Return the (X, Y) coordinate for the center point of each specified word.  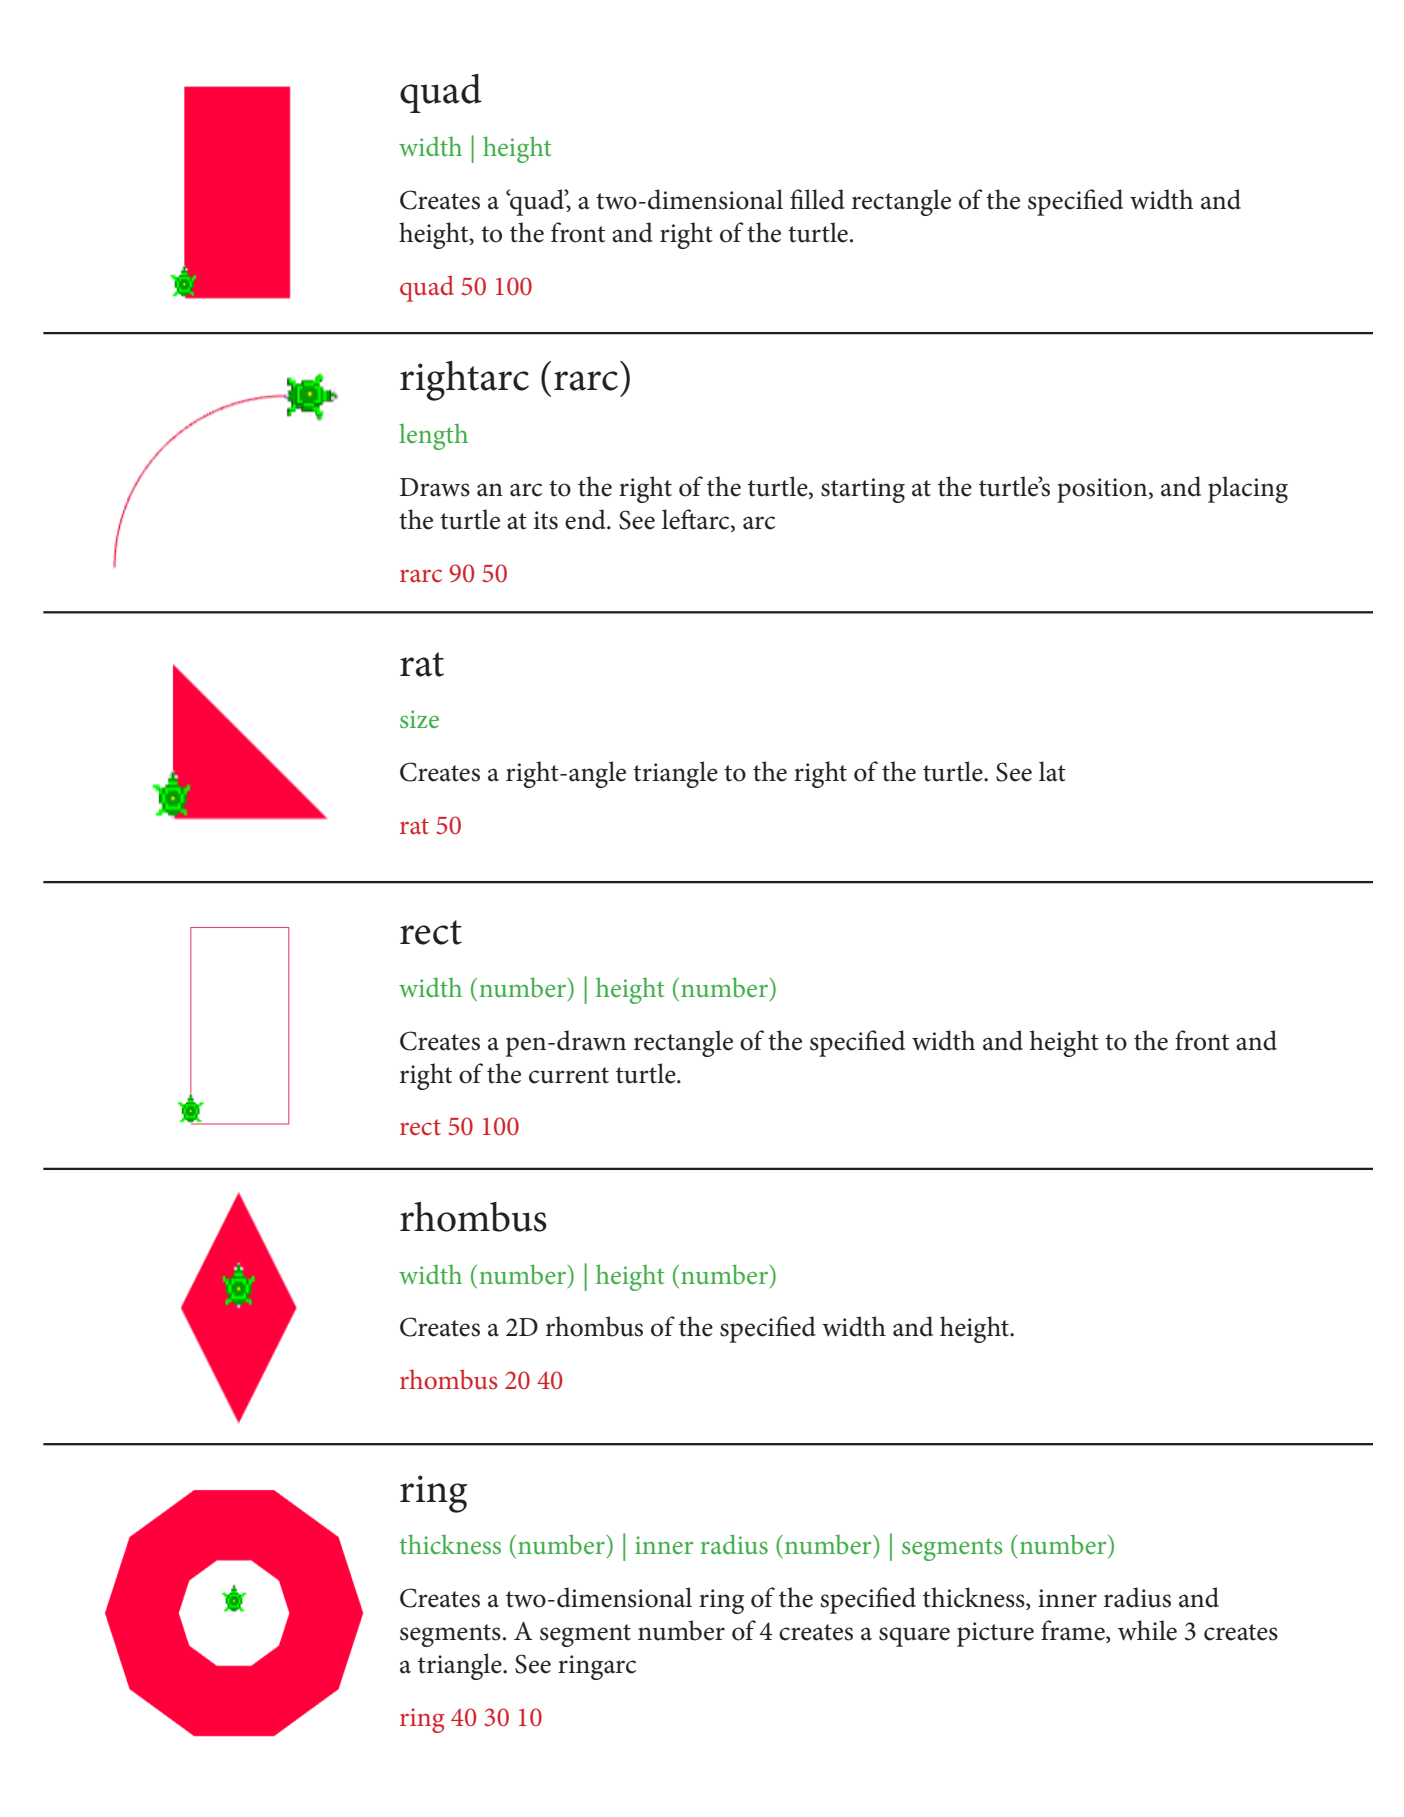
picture (995, 1634)
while (1147, 1630)
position (1103, 490)
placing (1248, 489)
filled (817, 199)
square (914, 1637)
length (433, 436)
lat (1052, 771)
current (569, 1075)
